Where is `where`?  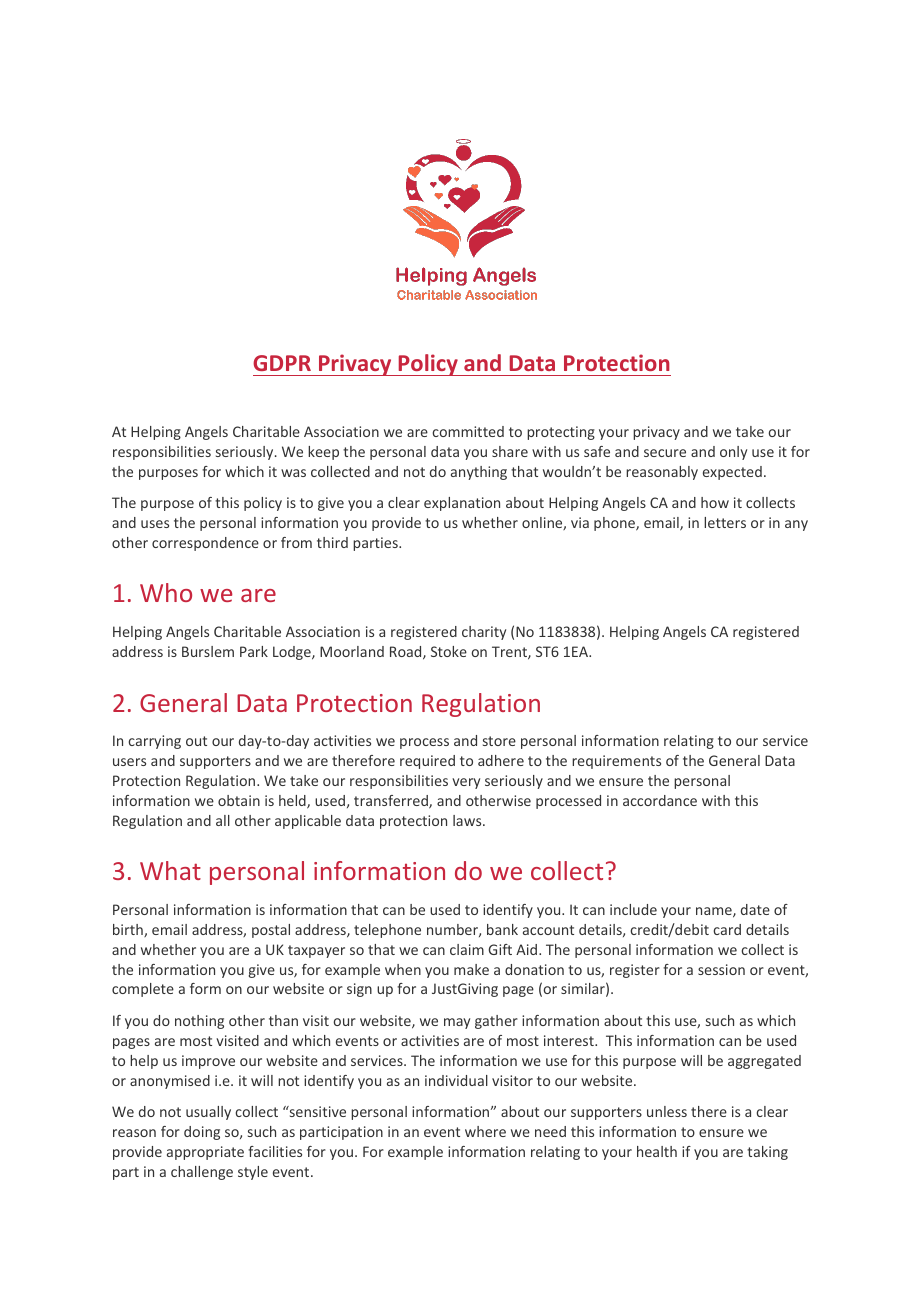 where is located at coordinates (485, 1131).
